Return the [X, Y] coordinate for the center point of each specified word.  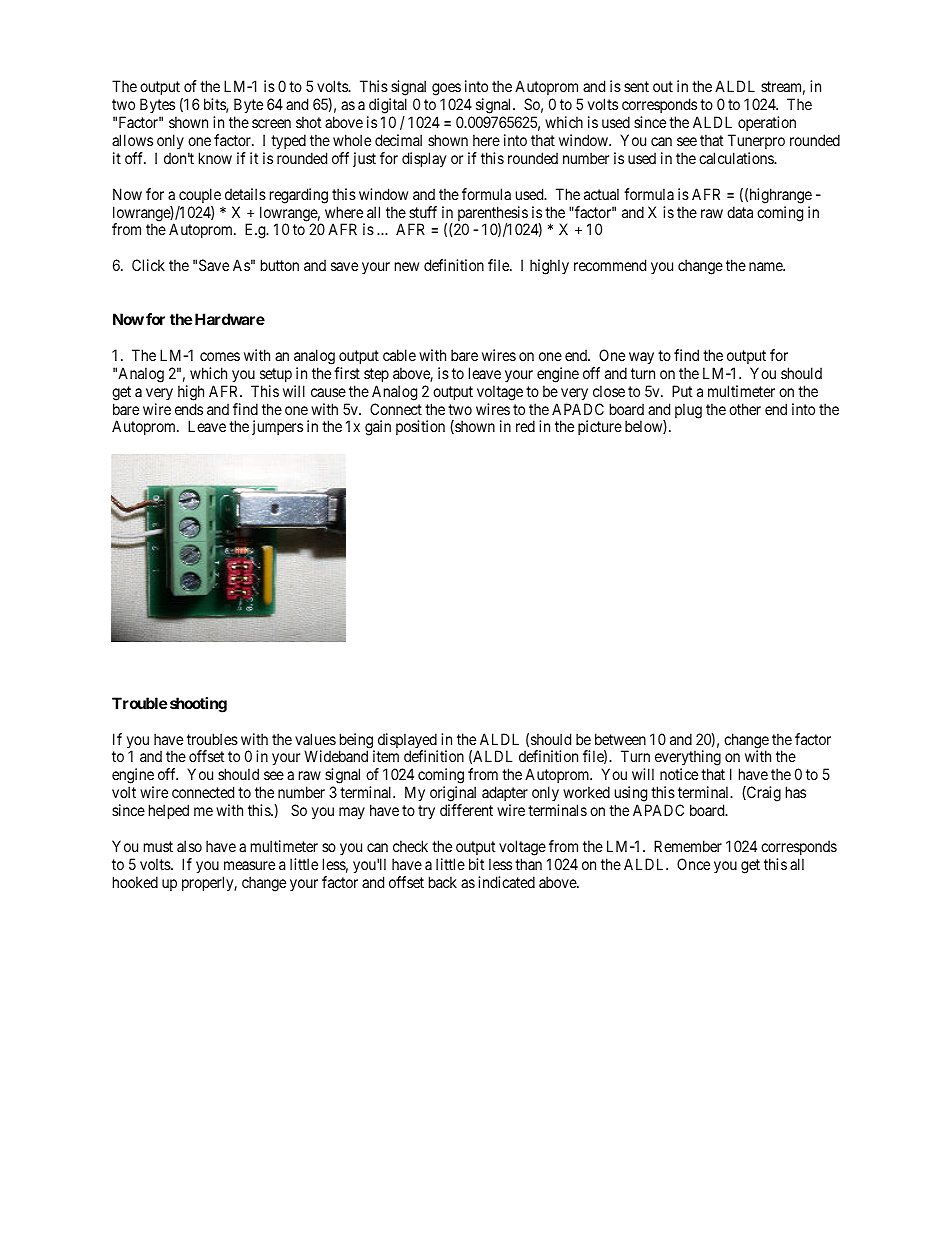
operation [767, 123]
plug [688, 411]
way [641, 358]
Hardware [230, 319]
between [620, 739]
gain [378, 428]
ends [189, 409]
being [357, 742]
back [443, 882]
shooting [198, 705]
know [215, 158]
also [189, 846]
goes [446, 91]
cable [399, 355]
